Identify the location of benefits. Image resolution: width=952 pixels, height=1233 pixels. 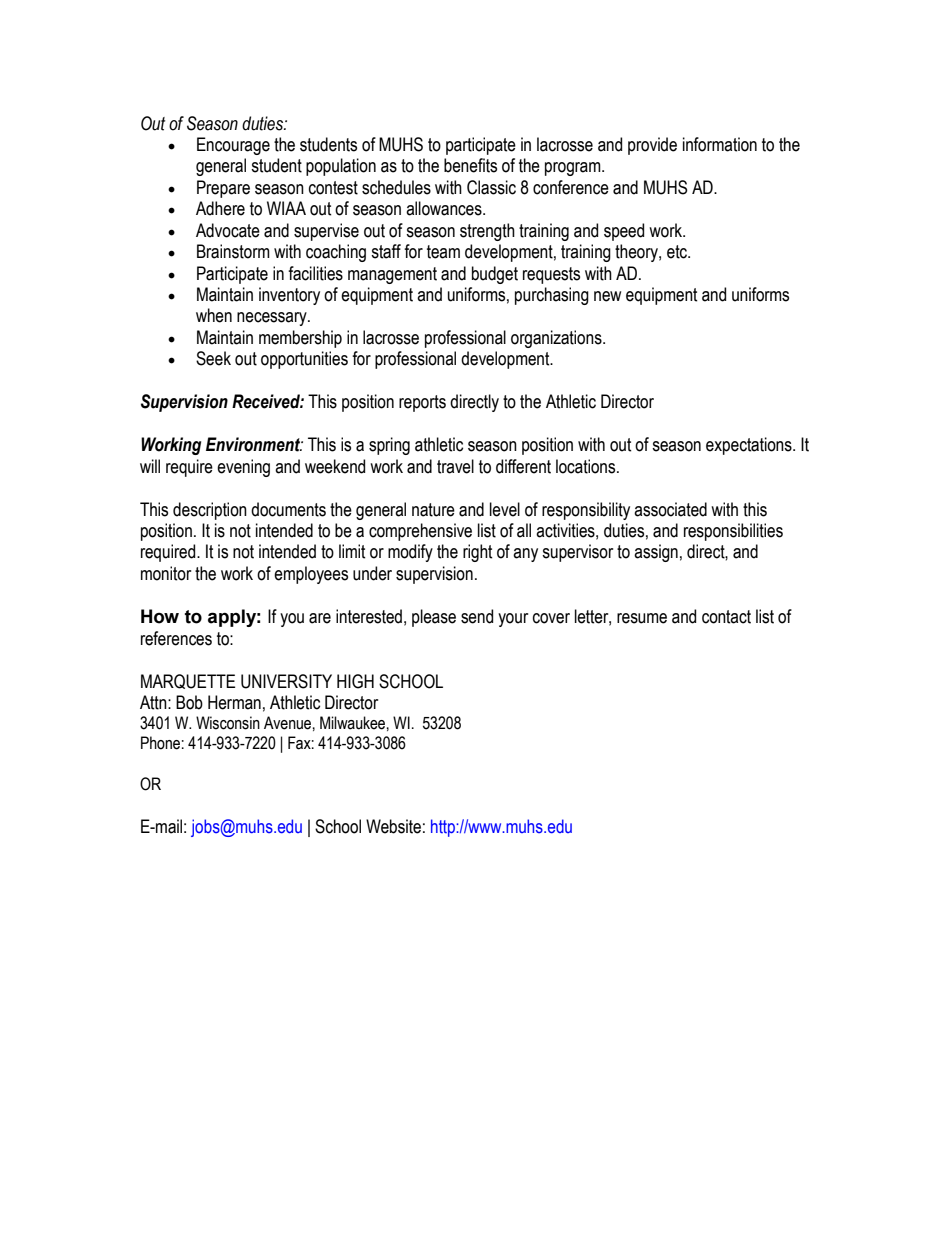
(470, 165).
